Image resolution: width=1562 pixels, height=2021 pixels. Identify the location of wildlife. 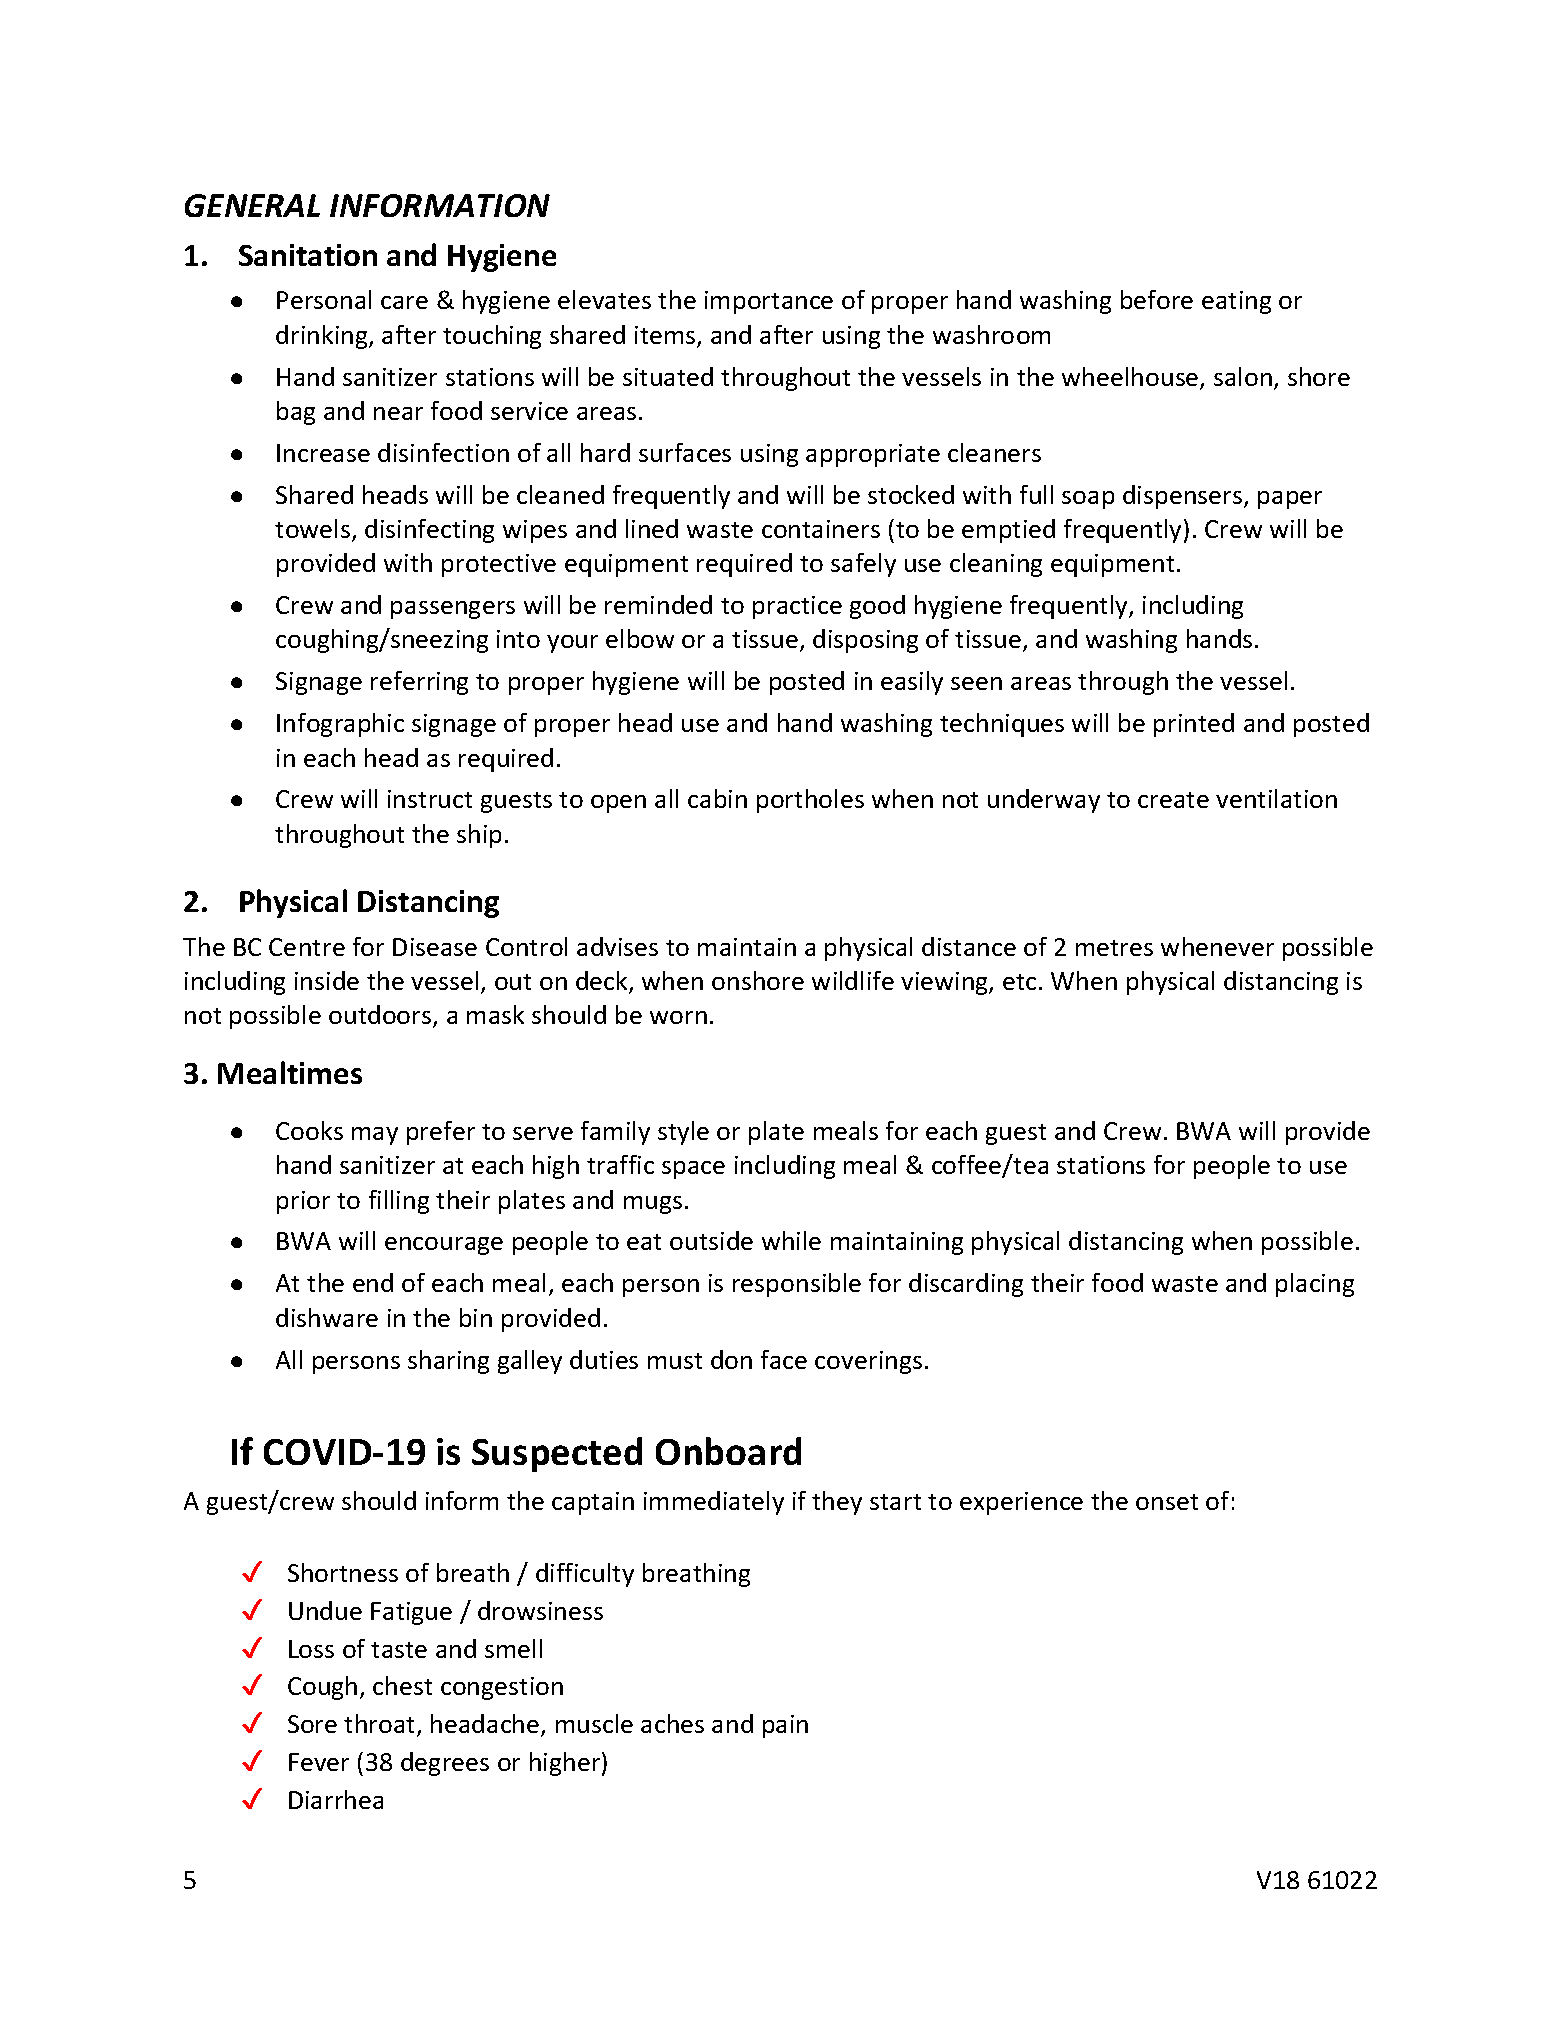
(853, 980).
